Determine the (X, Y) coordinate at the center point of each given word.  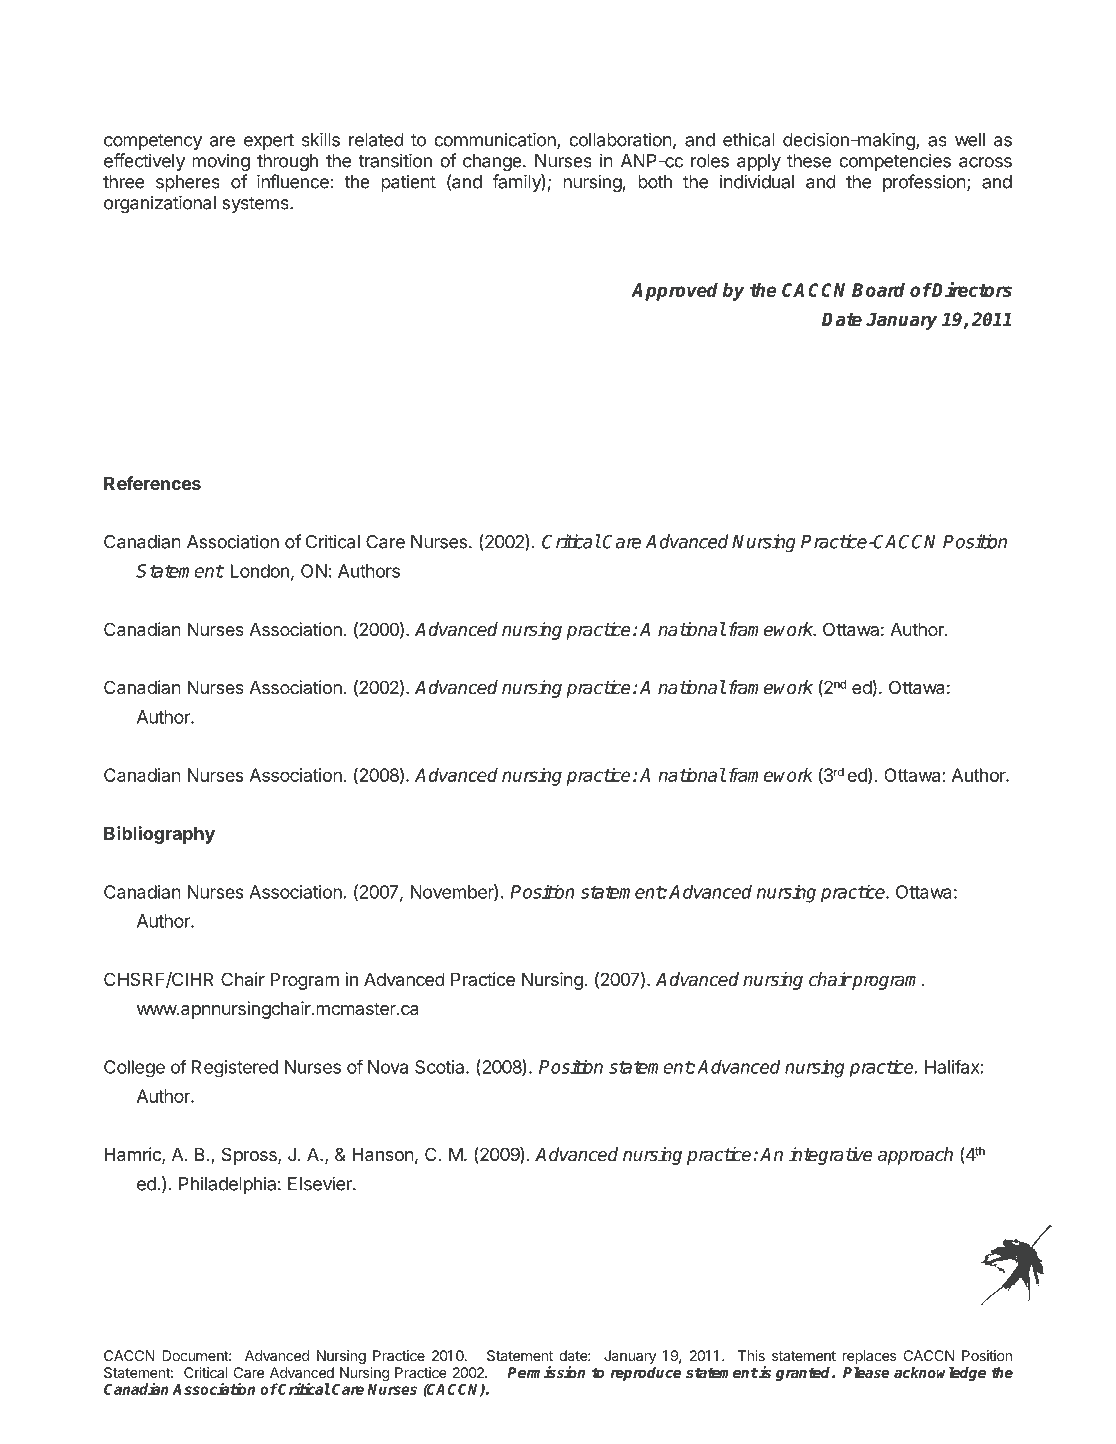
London (260, 571)
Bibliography (159, 835)
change (493, 162)
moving (221, 162)
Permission (546, 1372)
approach (915, 1156)
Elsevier (321, 1183)
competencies (895, 162)
